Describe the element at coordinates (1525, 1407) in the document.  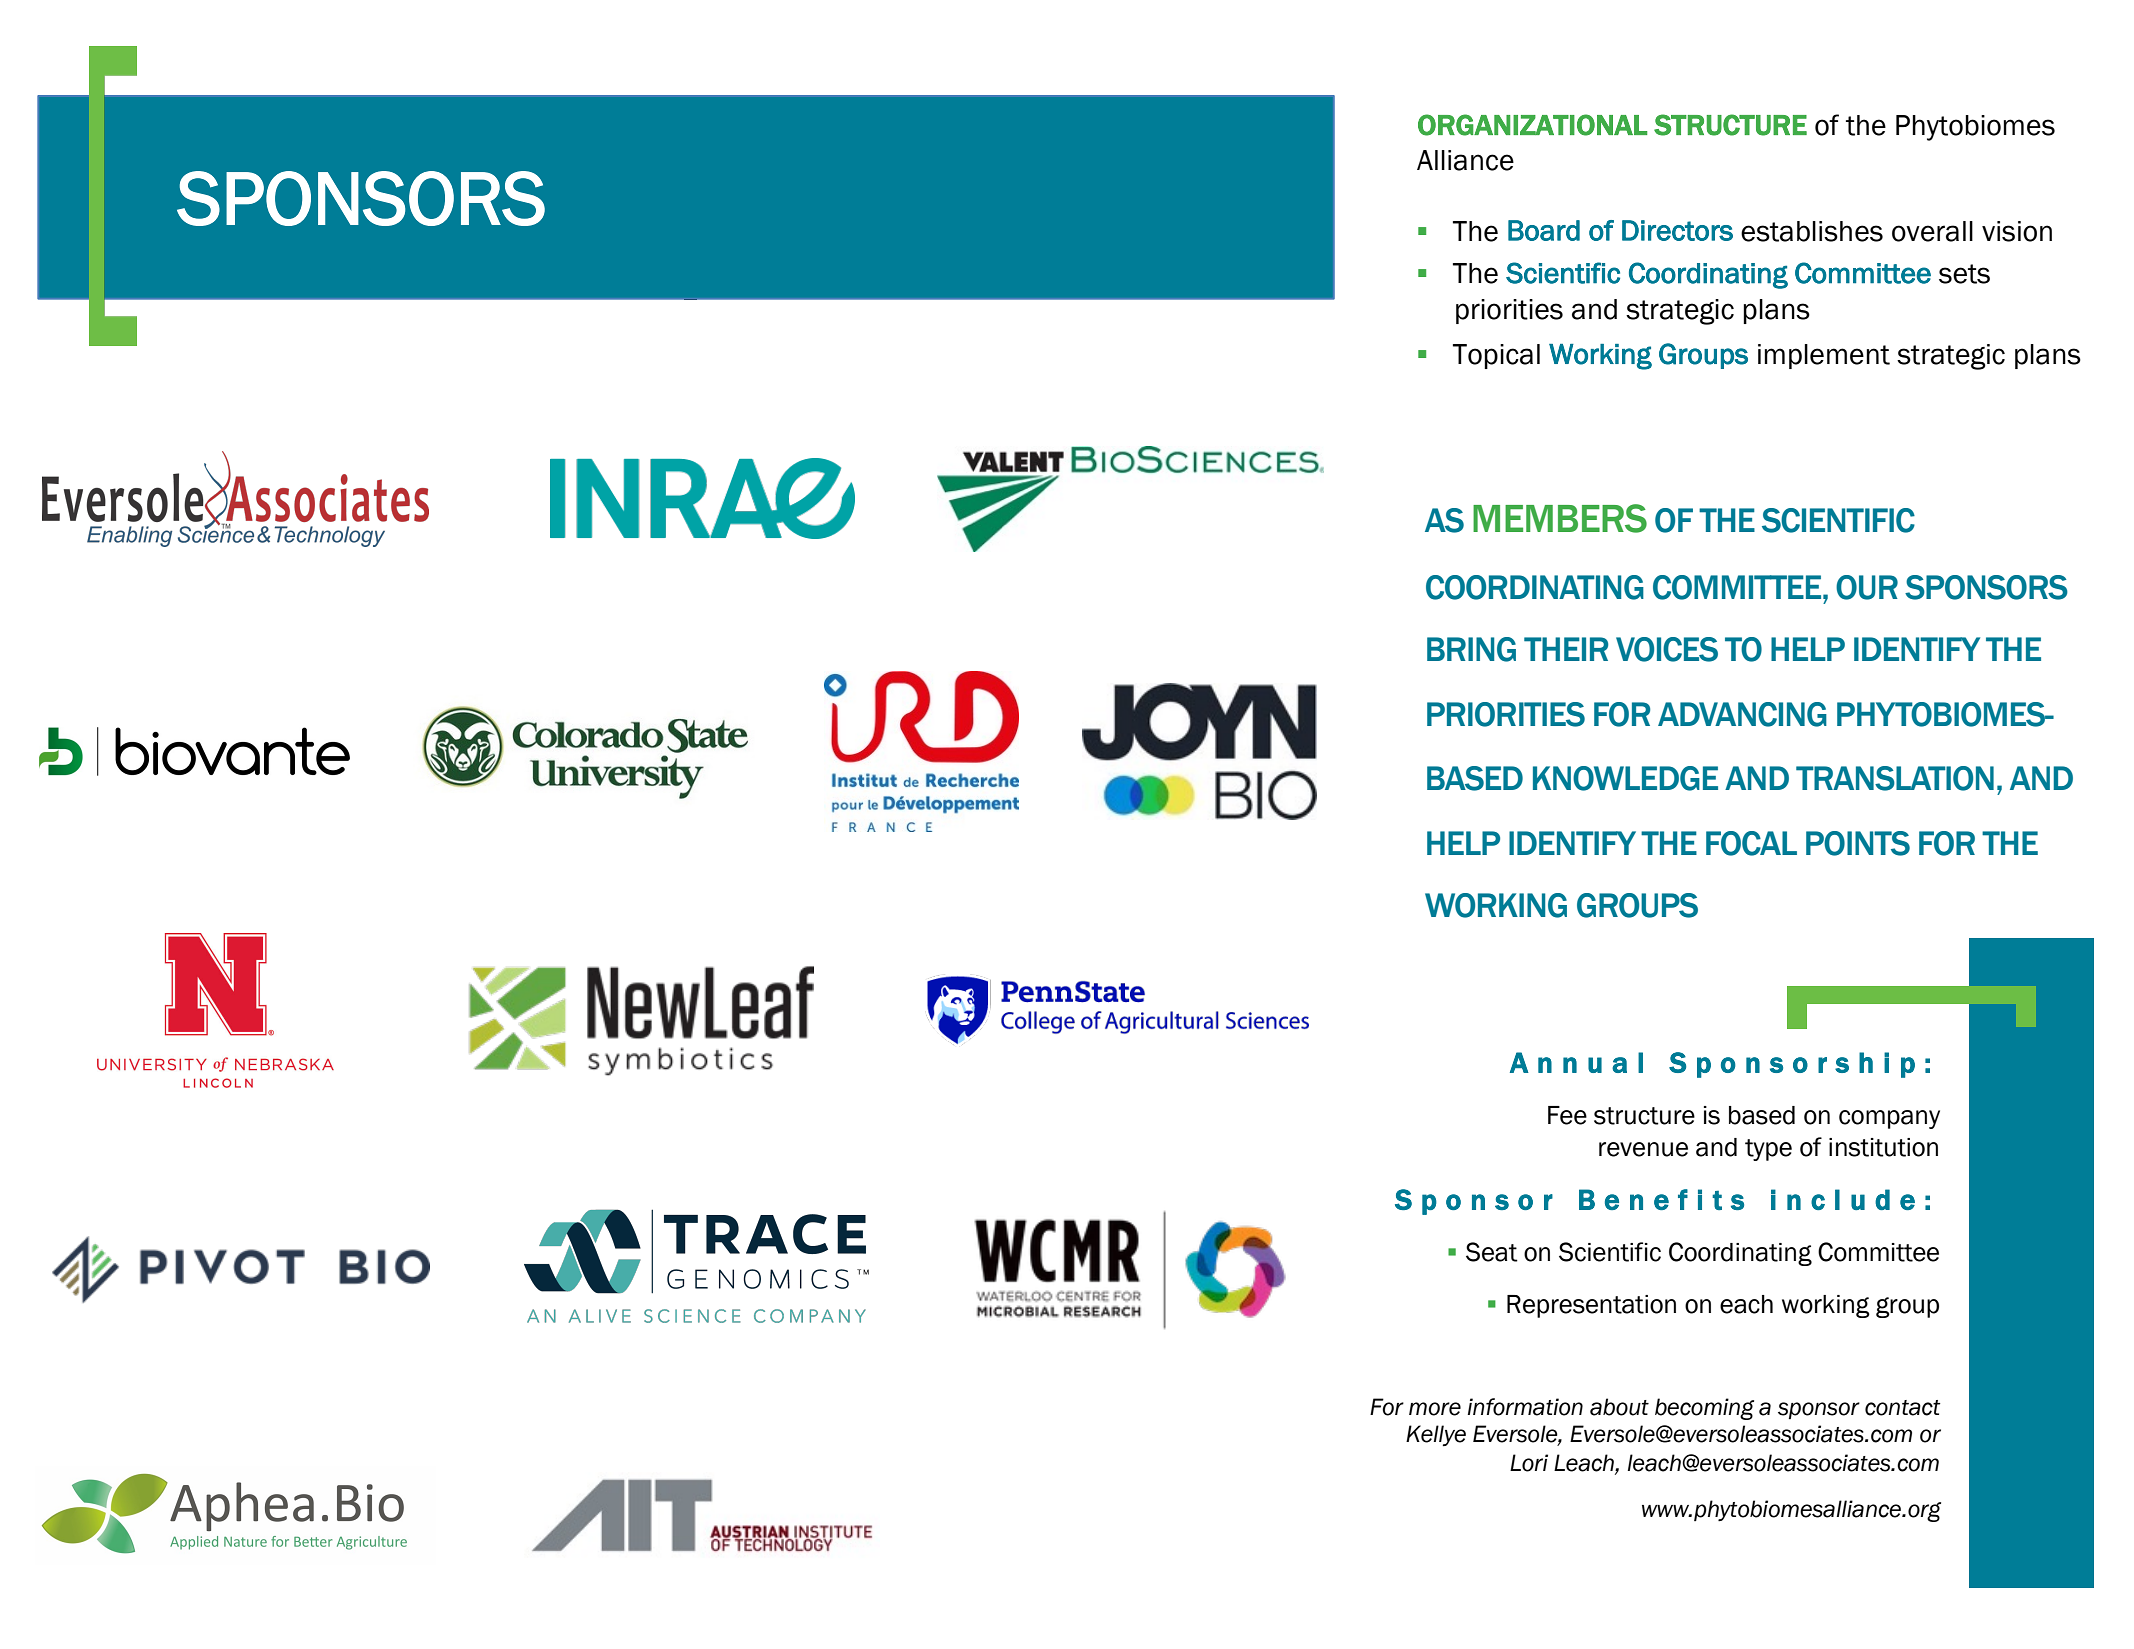
I see `information` at that location.
